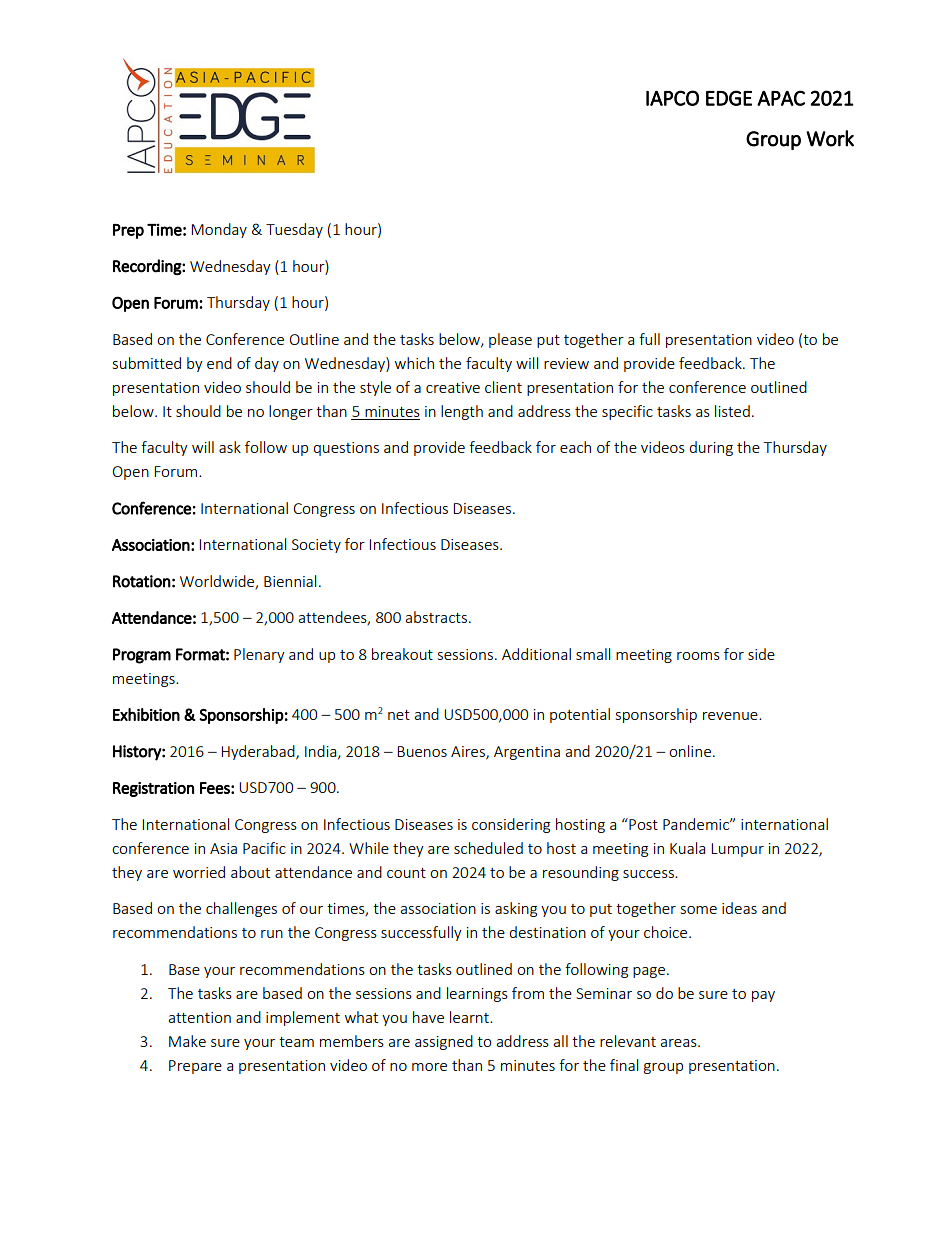  I want to click on Make, so click(187, 1041).
